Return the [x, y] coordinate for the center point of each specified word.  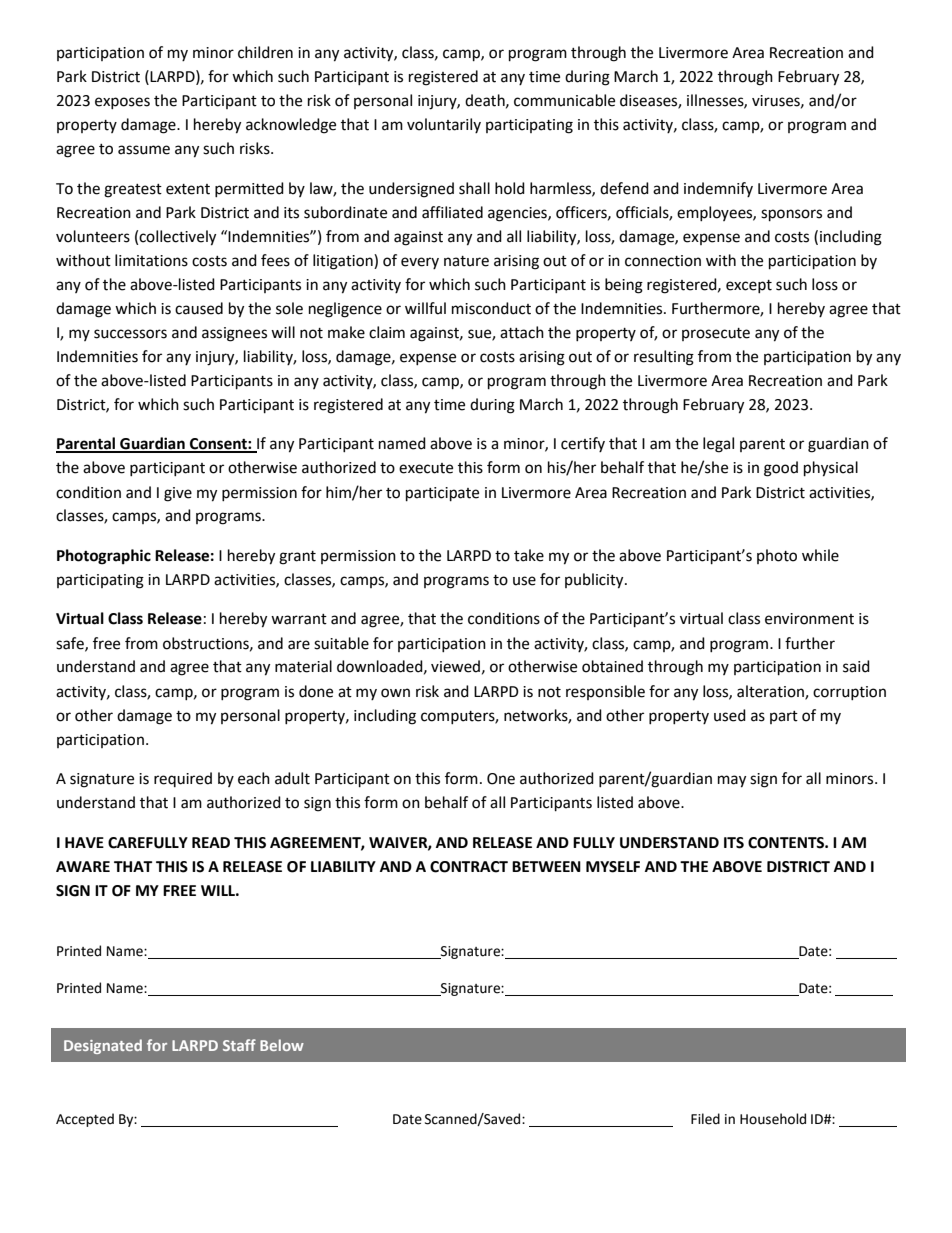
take [529, 555]
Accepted [85, 1120]
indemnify [718, 189]
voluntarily [444, 125]
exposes [122, 103]
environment [809, 619]
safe [71, 644]
